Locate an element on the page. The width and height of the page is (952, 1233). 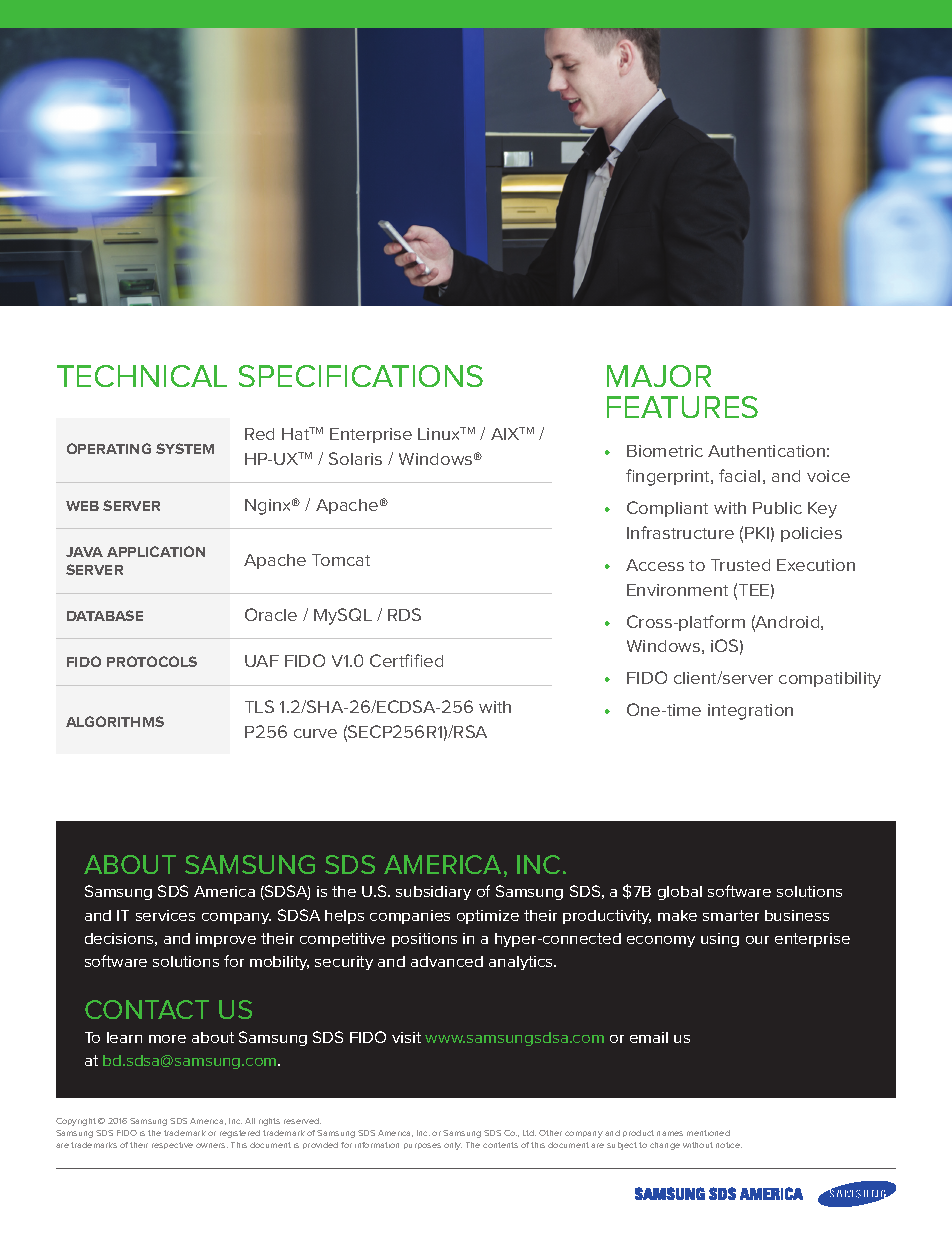
respective is located at coordinates (172, 1145).
